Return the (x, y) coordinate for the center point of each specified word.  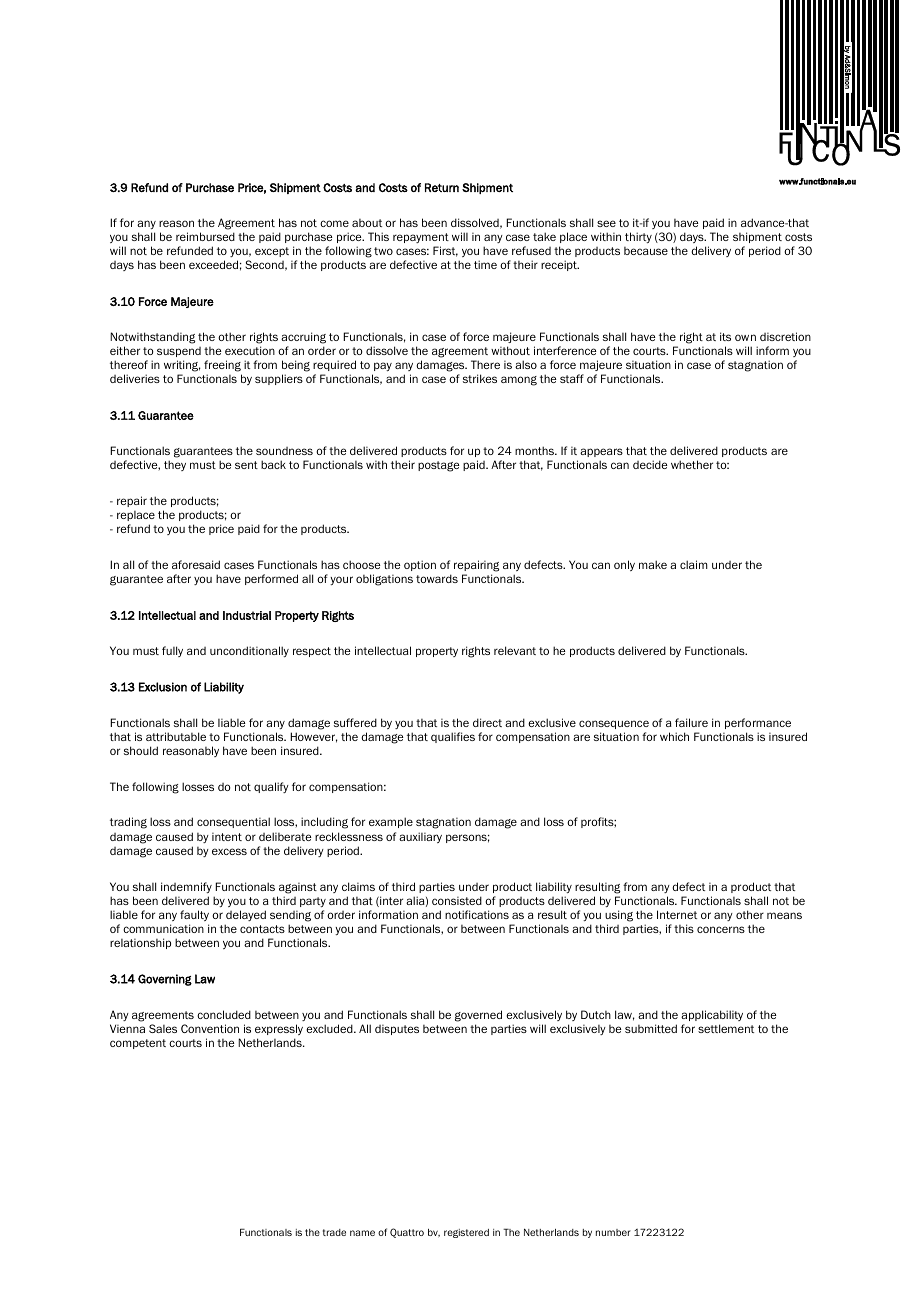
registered (466, 1233)
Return (442, 187)
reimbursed (205, 236)
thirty (638, 237)
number (613, 1232)
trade (334, 1232)
